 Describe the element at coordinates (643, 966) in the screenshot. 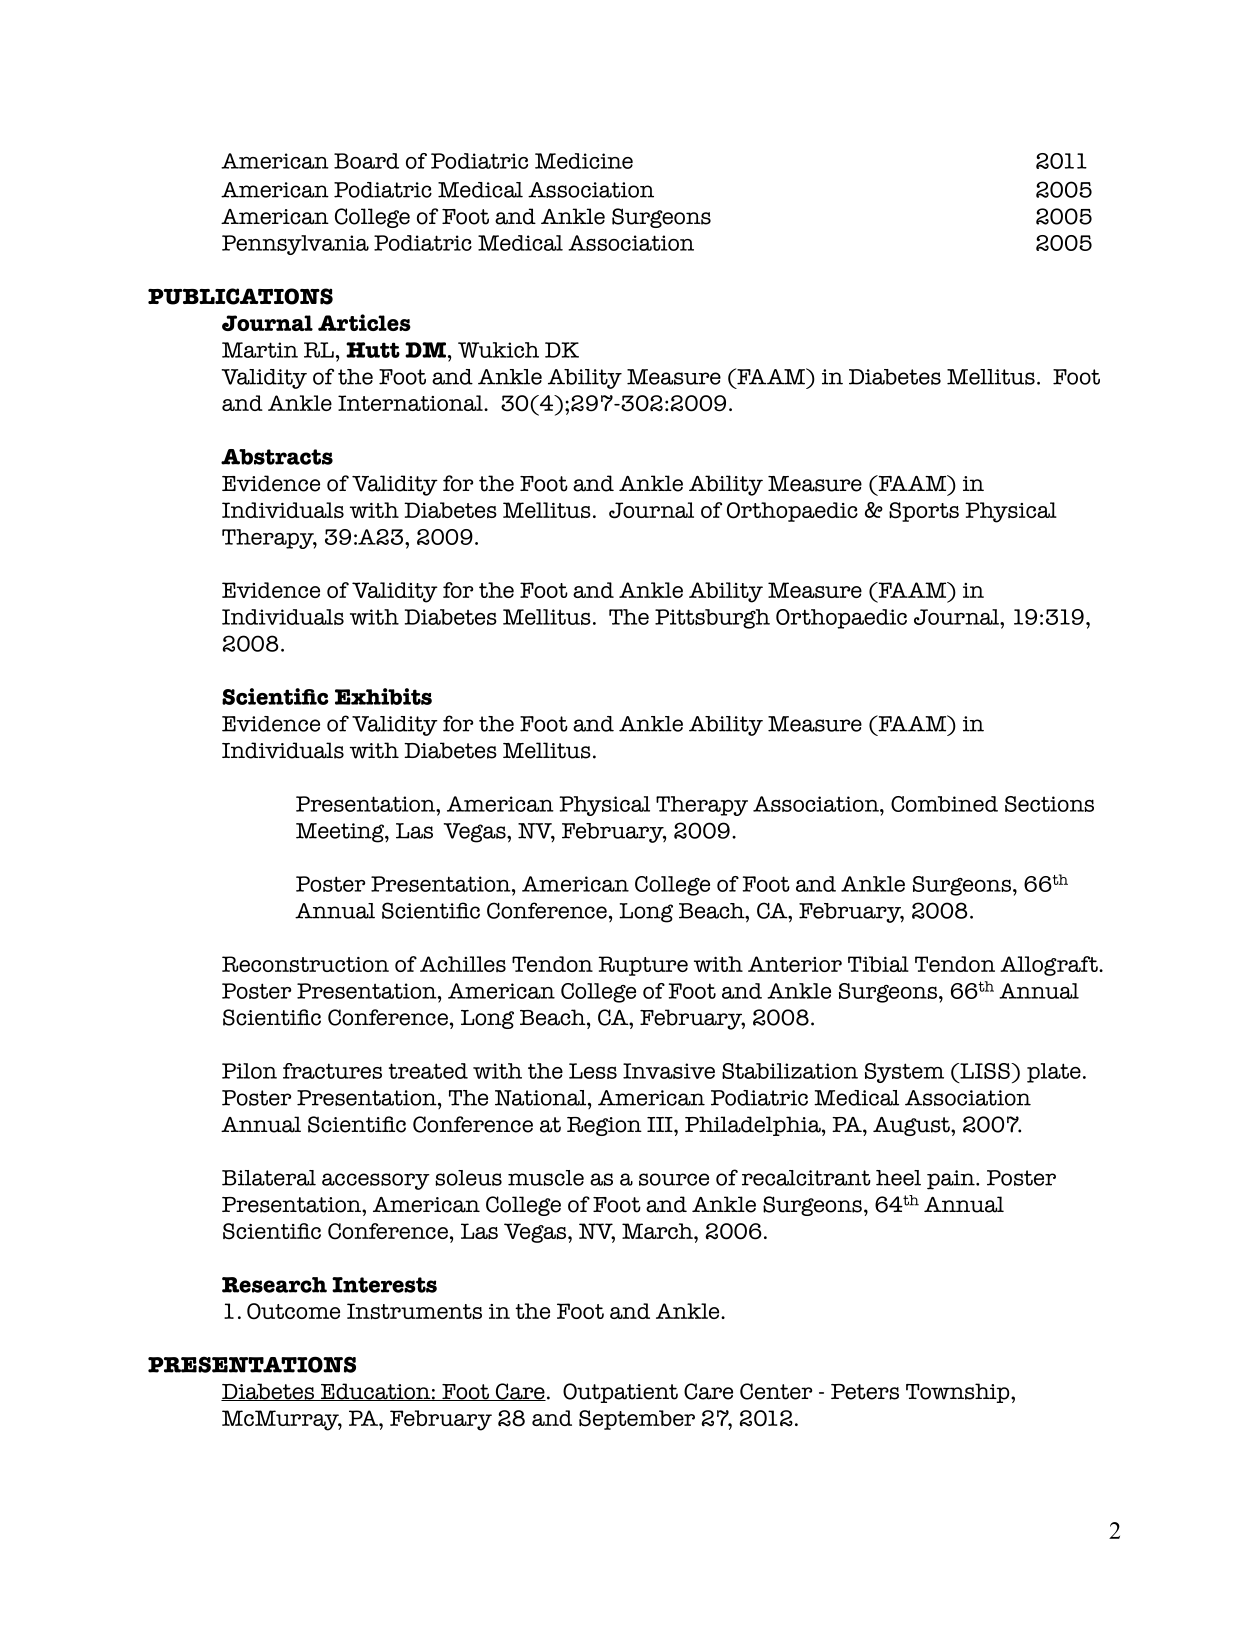

I see `Rupture` at that location.
